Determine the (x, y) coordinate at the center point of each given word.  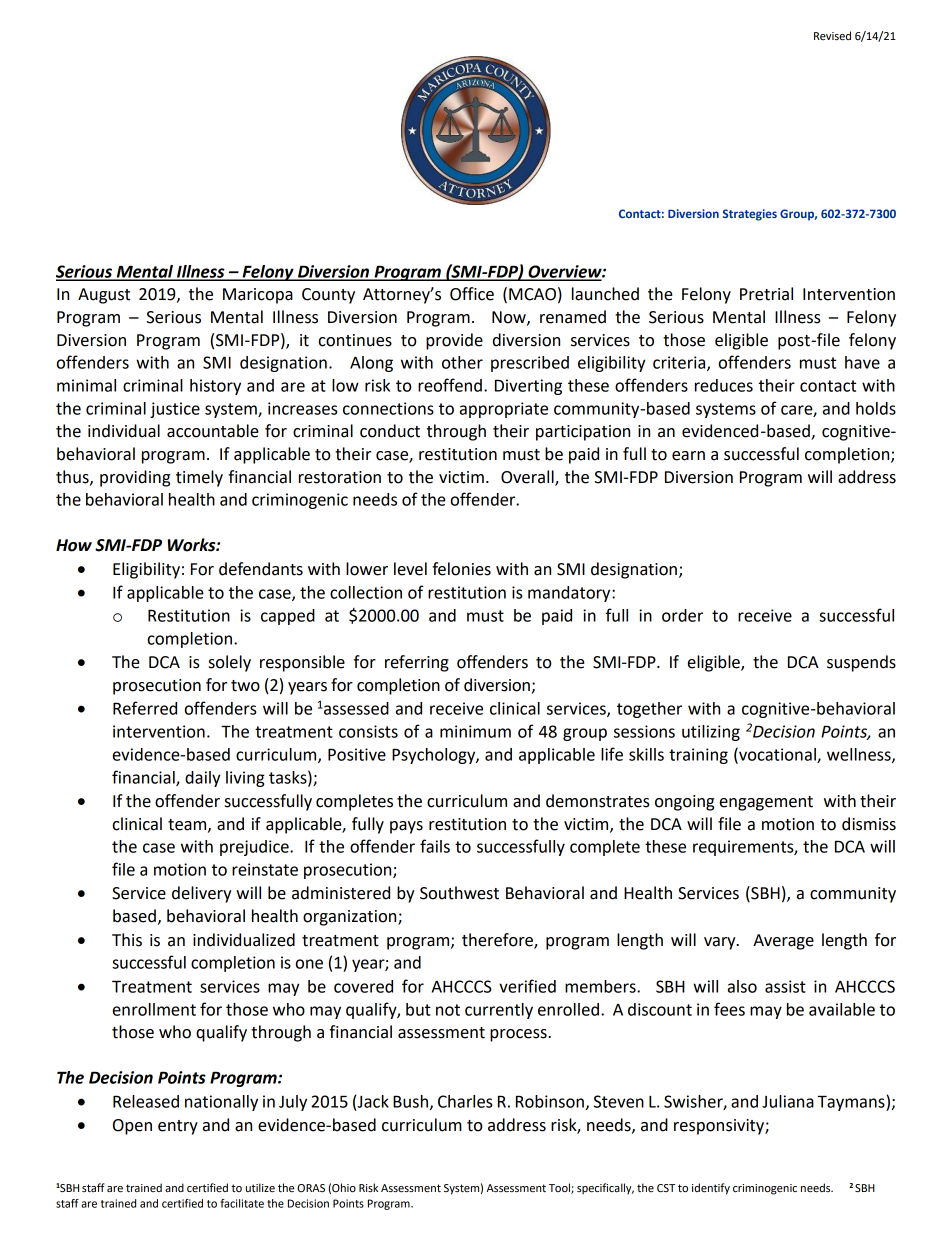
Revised (832, 36)
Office (472, 294)
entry (178, 1127)
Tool (560, 1188)
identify (711, 1189)
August (104, 296)
